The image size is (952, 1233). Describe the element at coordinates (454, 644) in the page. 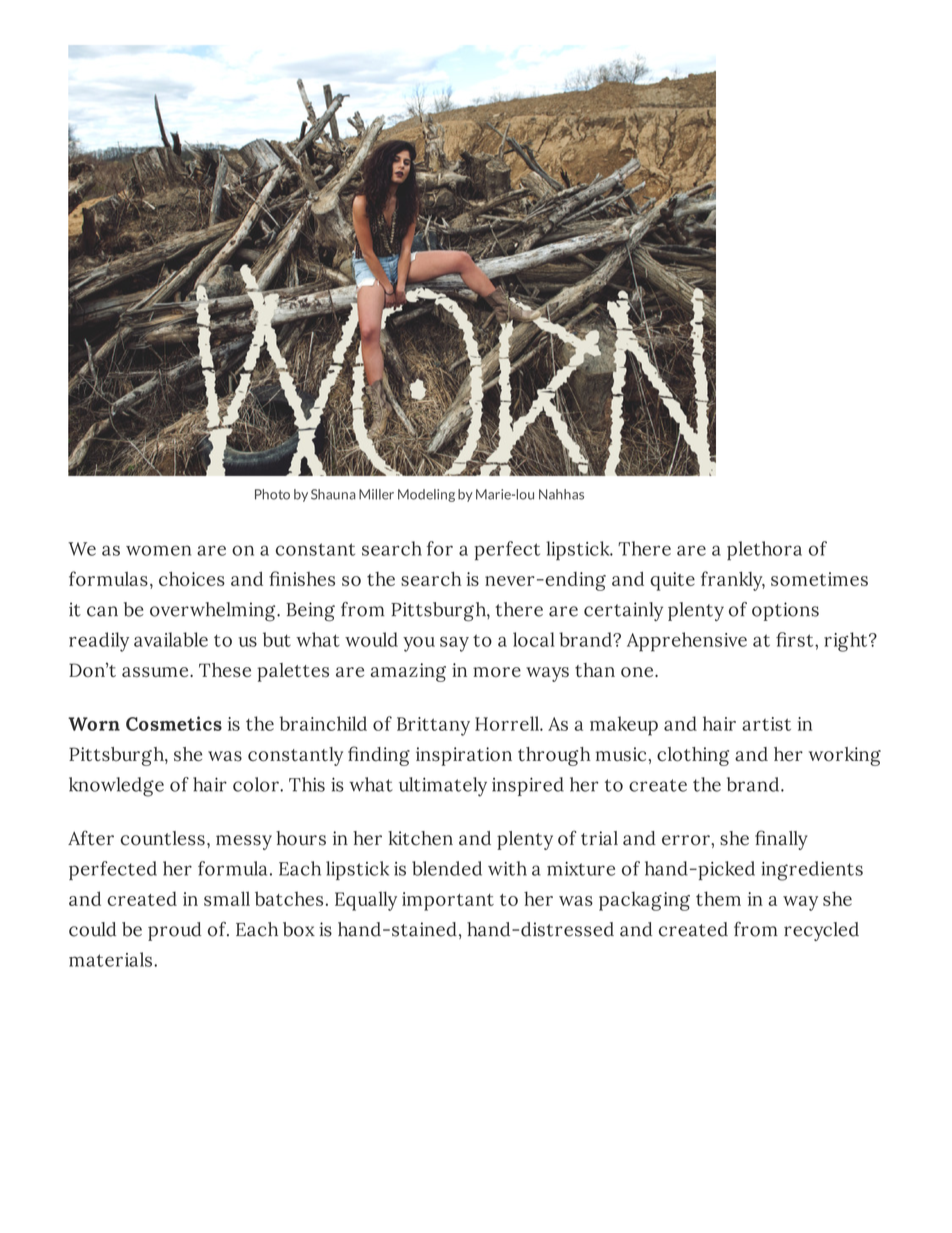

I see `say` at that location.
